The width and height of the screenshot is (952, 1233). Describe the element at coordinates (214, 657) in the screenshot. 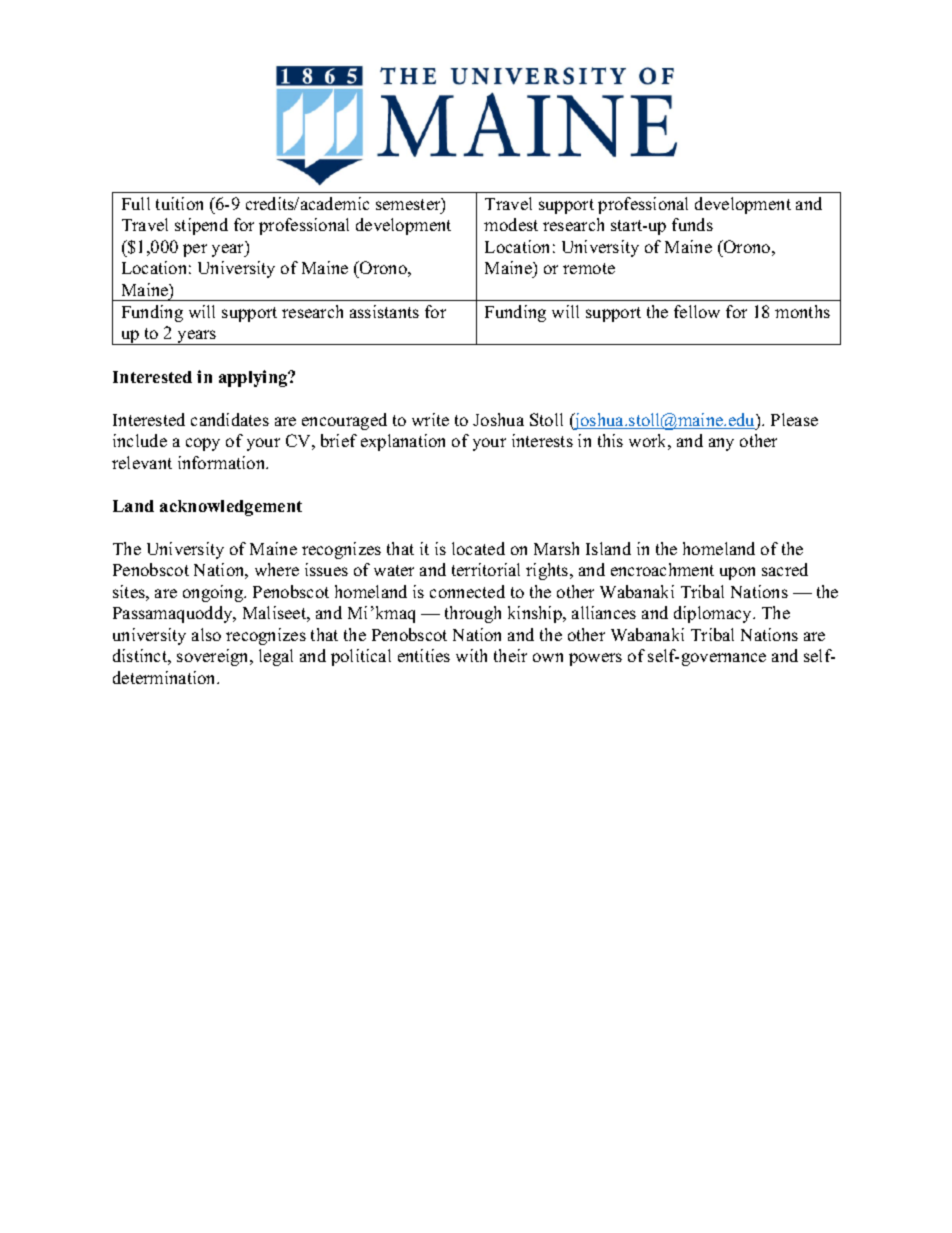

I see `sovereign` at that location.
